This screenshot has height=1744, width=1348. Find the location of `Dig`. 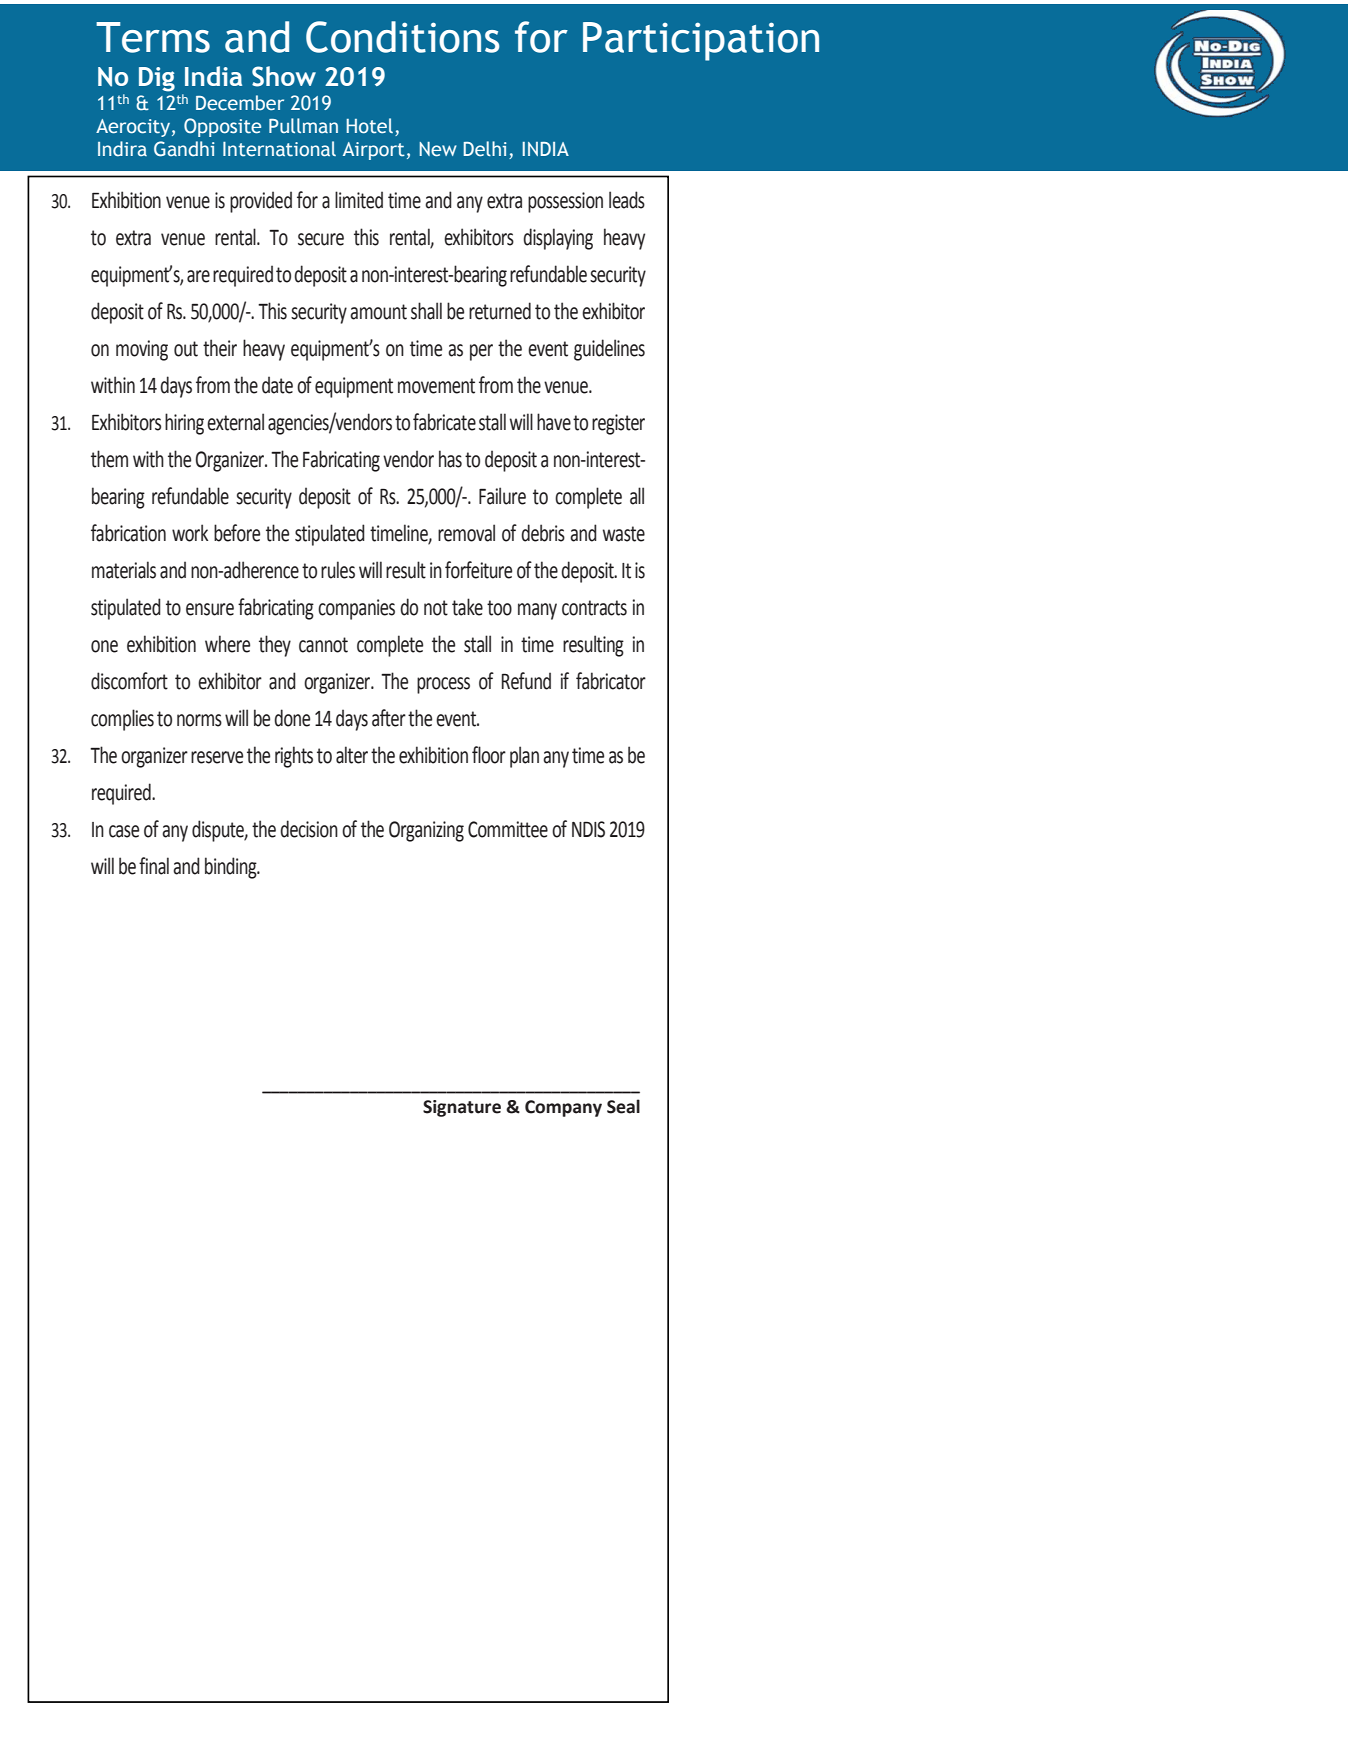

Dig is located at coordinates (157, 79).
